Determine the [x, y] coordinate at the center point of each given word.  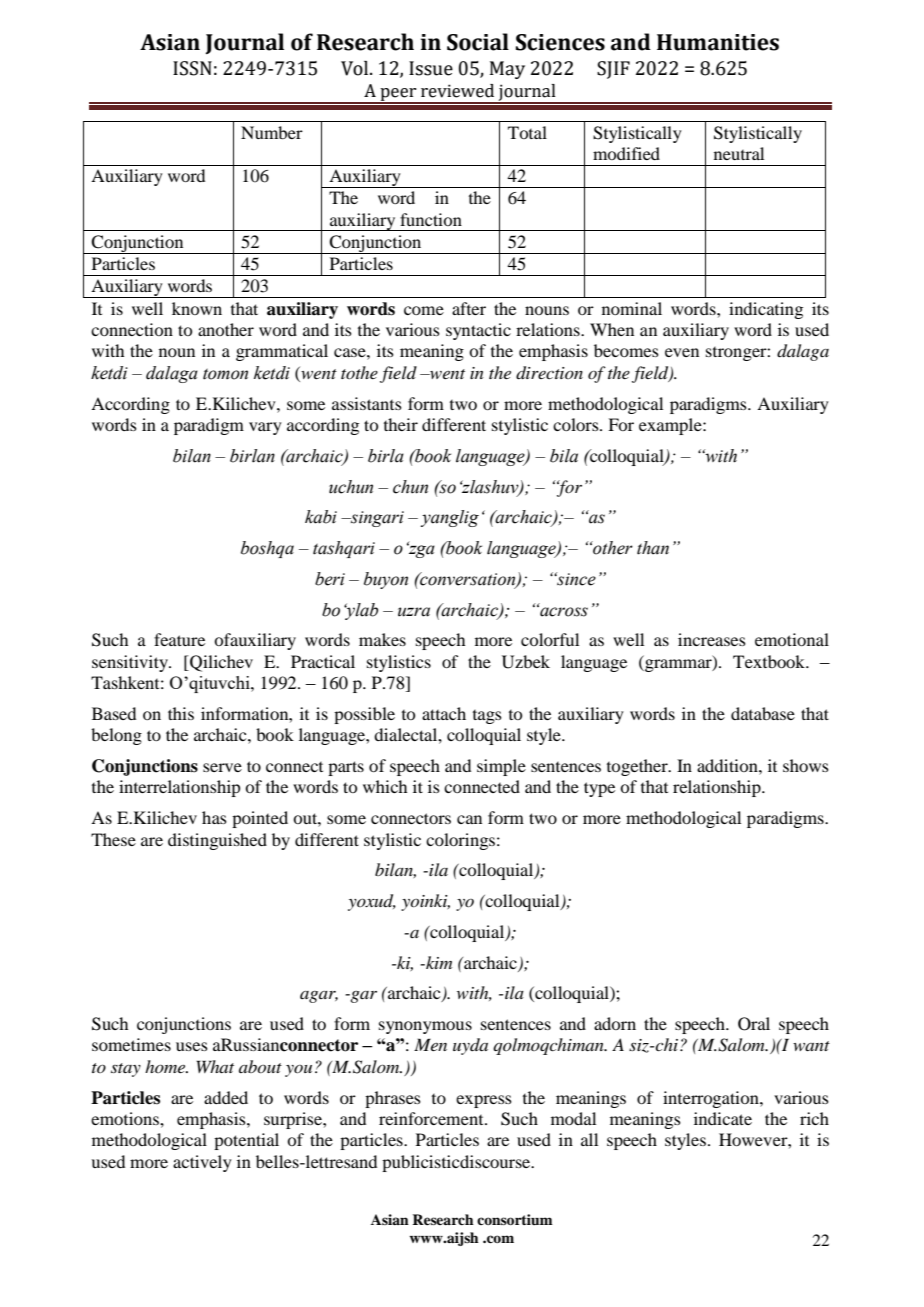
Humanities [718, 42]
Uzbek [526, 662]
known [197, 308]
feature [179, 639]
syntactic [478, 331]
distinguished [217, 841]
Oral [754, 1024]
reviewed [457, 91]
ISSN [192, 68]
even [682, 352]
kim [438, 962]
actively [202, 1163]
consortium [515, 1219]
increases [712, 639]
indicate [723, 1118]
